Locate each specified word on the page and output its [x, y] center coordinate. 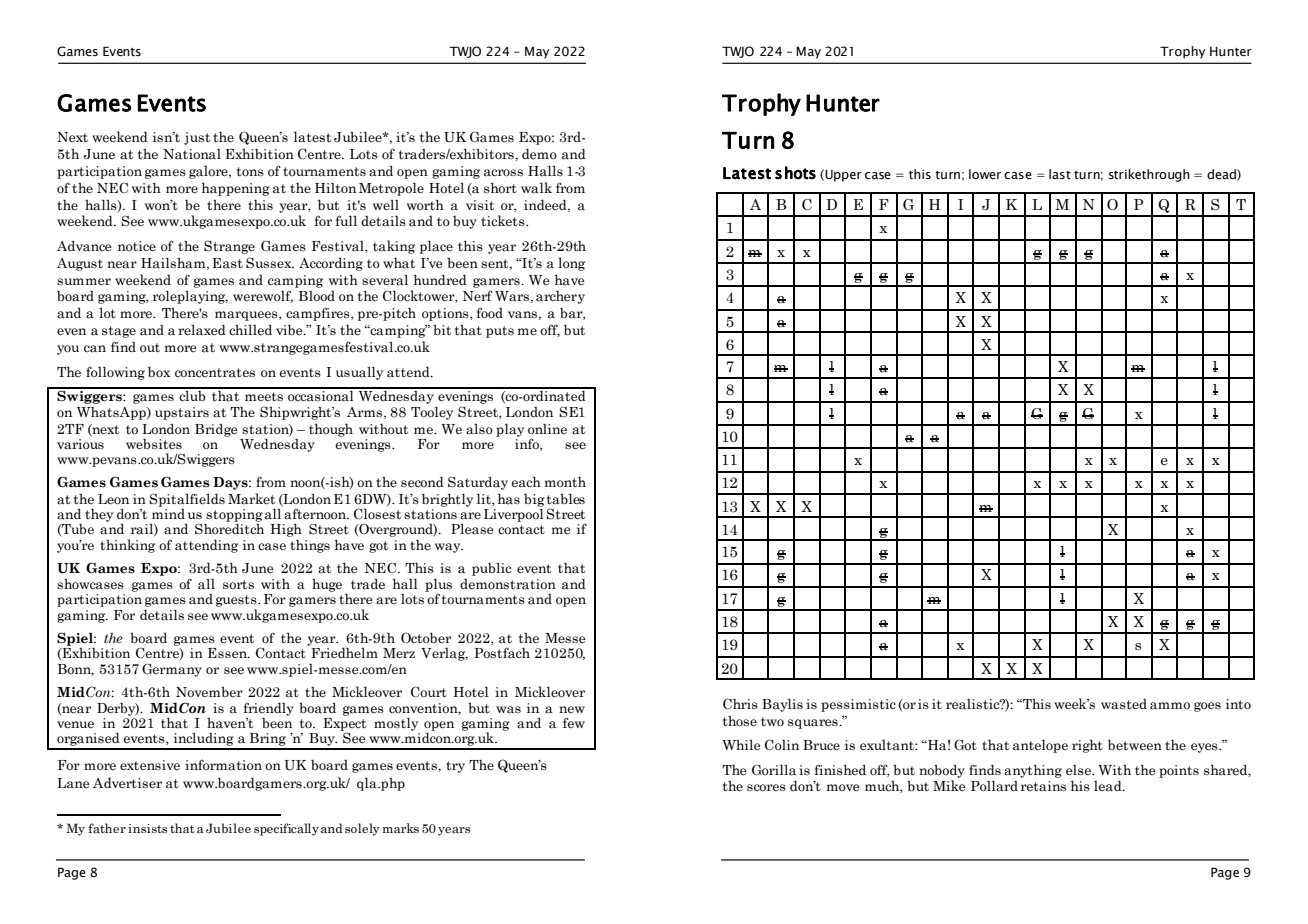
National [192, 154]
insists [147, 828]
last [1060, 174]
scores [766, 787]
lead [1109, 785]
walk [536, 188]
